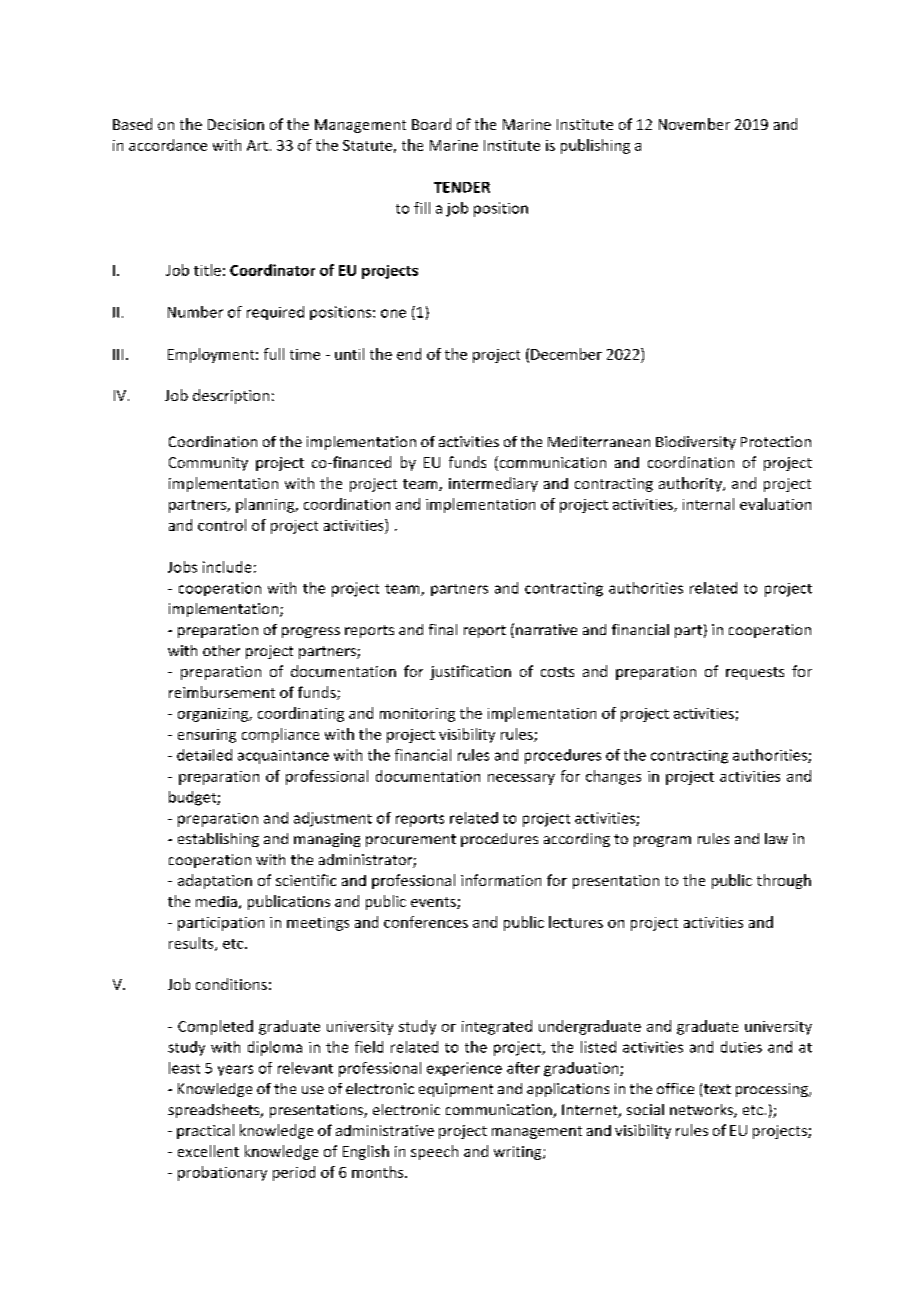 The width and height of the document is (924, 1308). Describe the element at coordinates (205, 1131) in the document. I see `practical` at that location.
